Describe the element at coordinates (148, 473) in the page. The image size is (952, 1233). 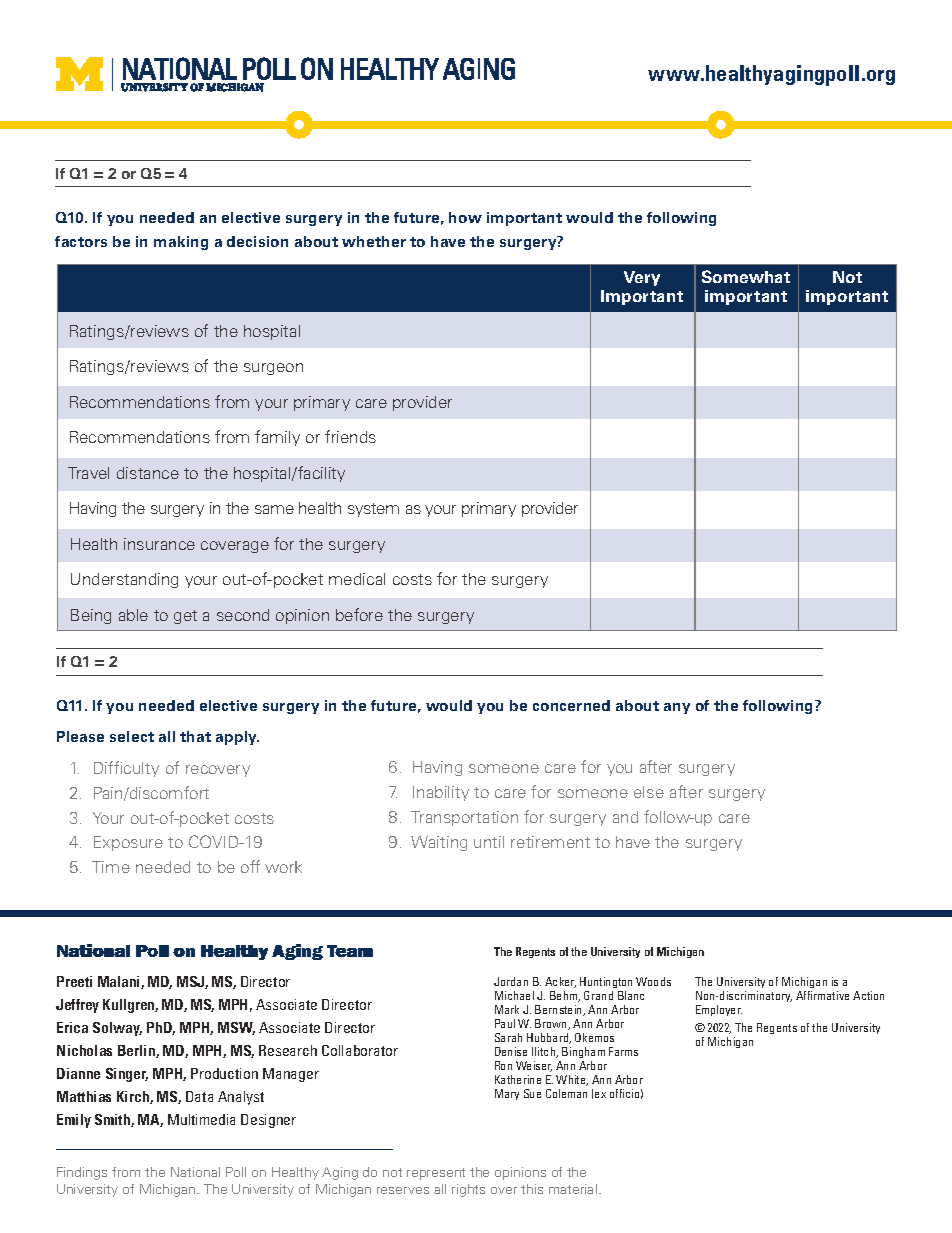
I see `distance` at that location.
